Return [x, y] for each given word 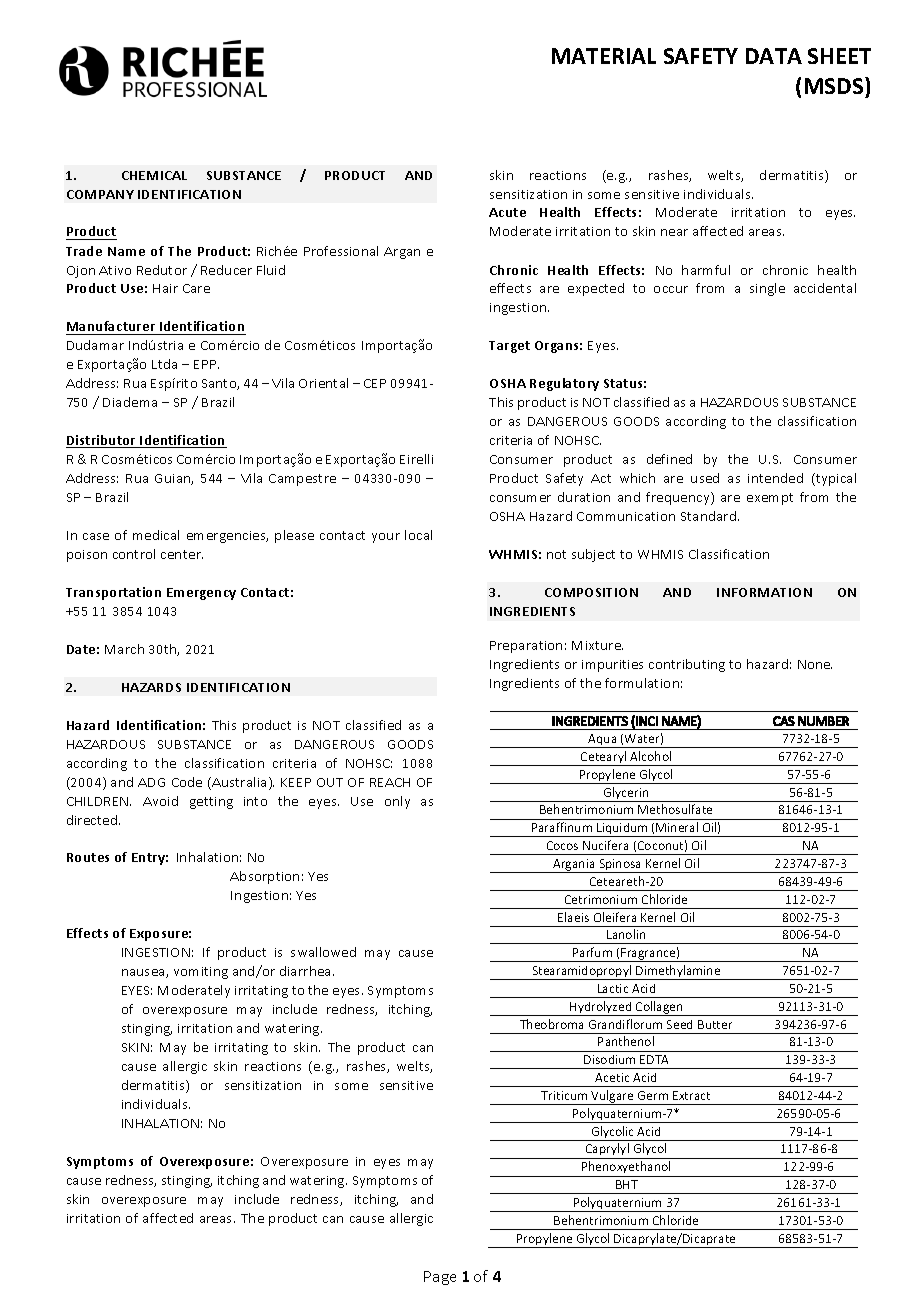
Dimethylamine [678, 972]
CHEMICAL [154, 175]
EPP [206, 364]
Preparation [526, 647]
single [767, 289]
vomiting [201, 973]
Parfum [592, 952]
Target [509, 347]
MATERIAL [604, 56]
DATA [774, 56]
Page [440, 1278]
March [124, 649]
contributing [687, 665]
